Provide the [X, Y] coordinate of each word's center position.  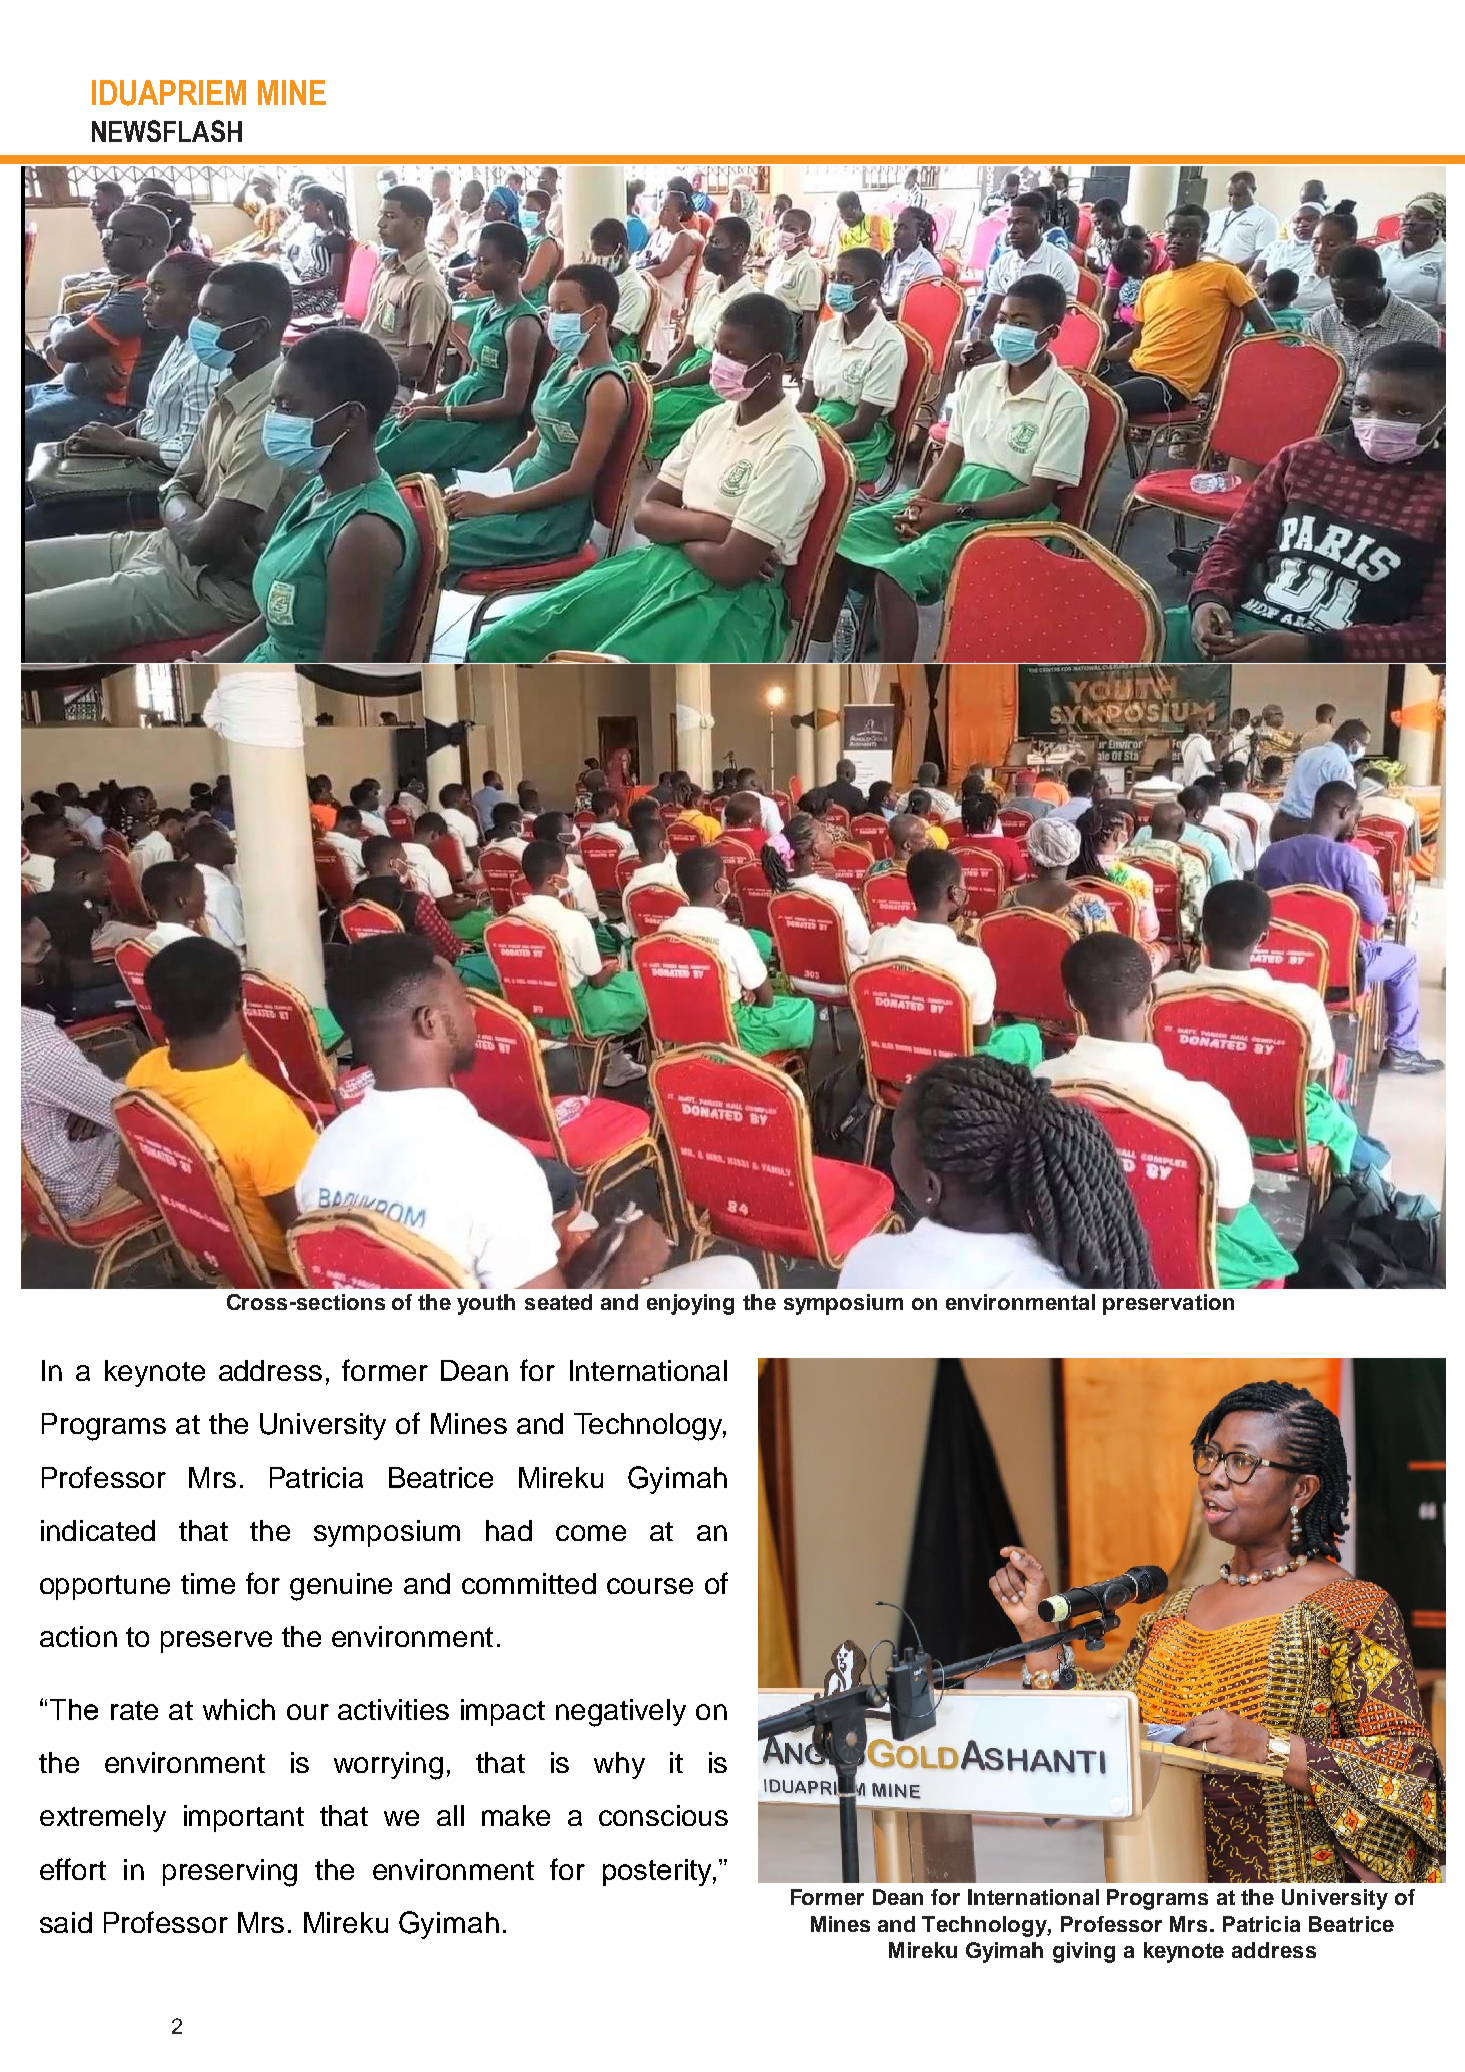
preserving [230, 1873]
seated [558, 1302]
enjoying [690, 1304]
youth [486, 1304]
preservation [1168, 1304]
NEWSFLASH [167, 131]
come [591, 1533]
